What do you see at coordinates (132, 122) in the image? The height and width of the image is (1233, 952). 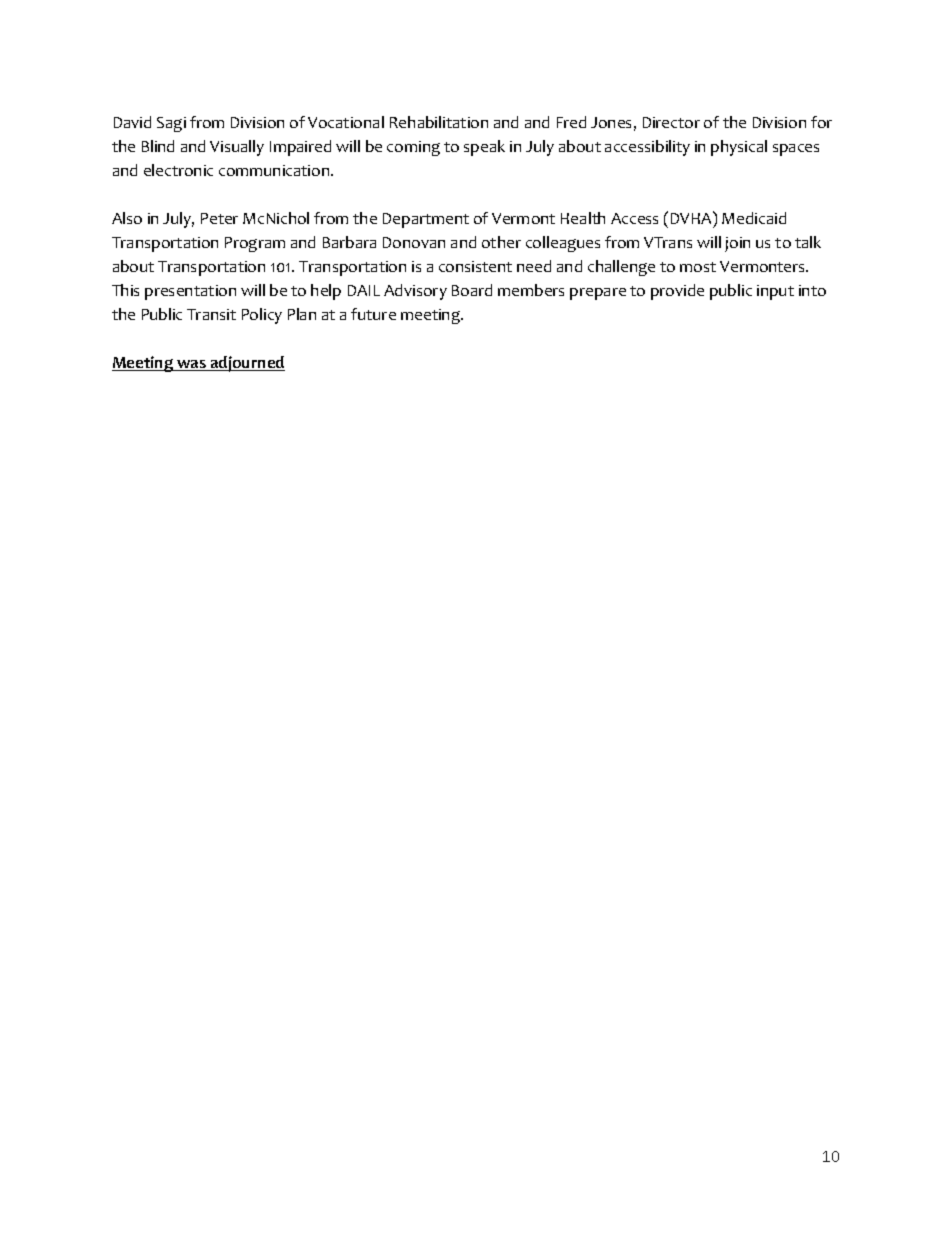 I see `David` at bounding box center [132, 122].
